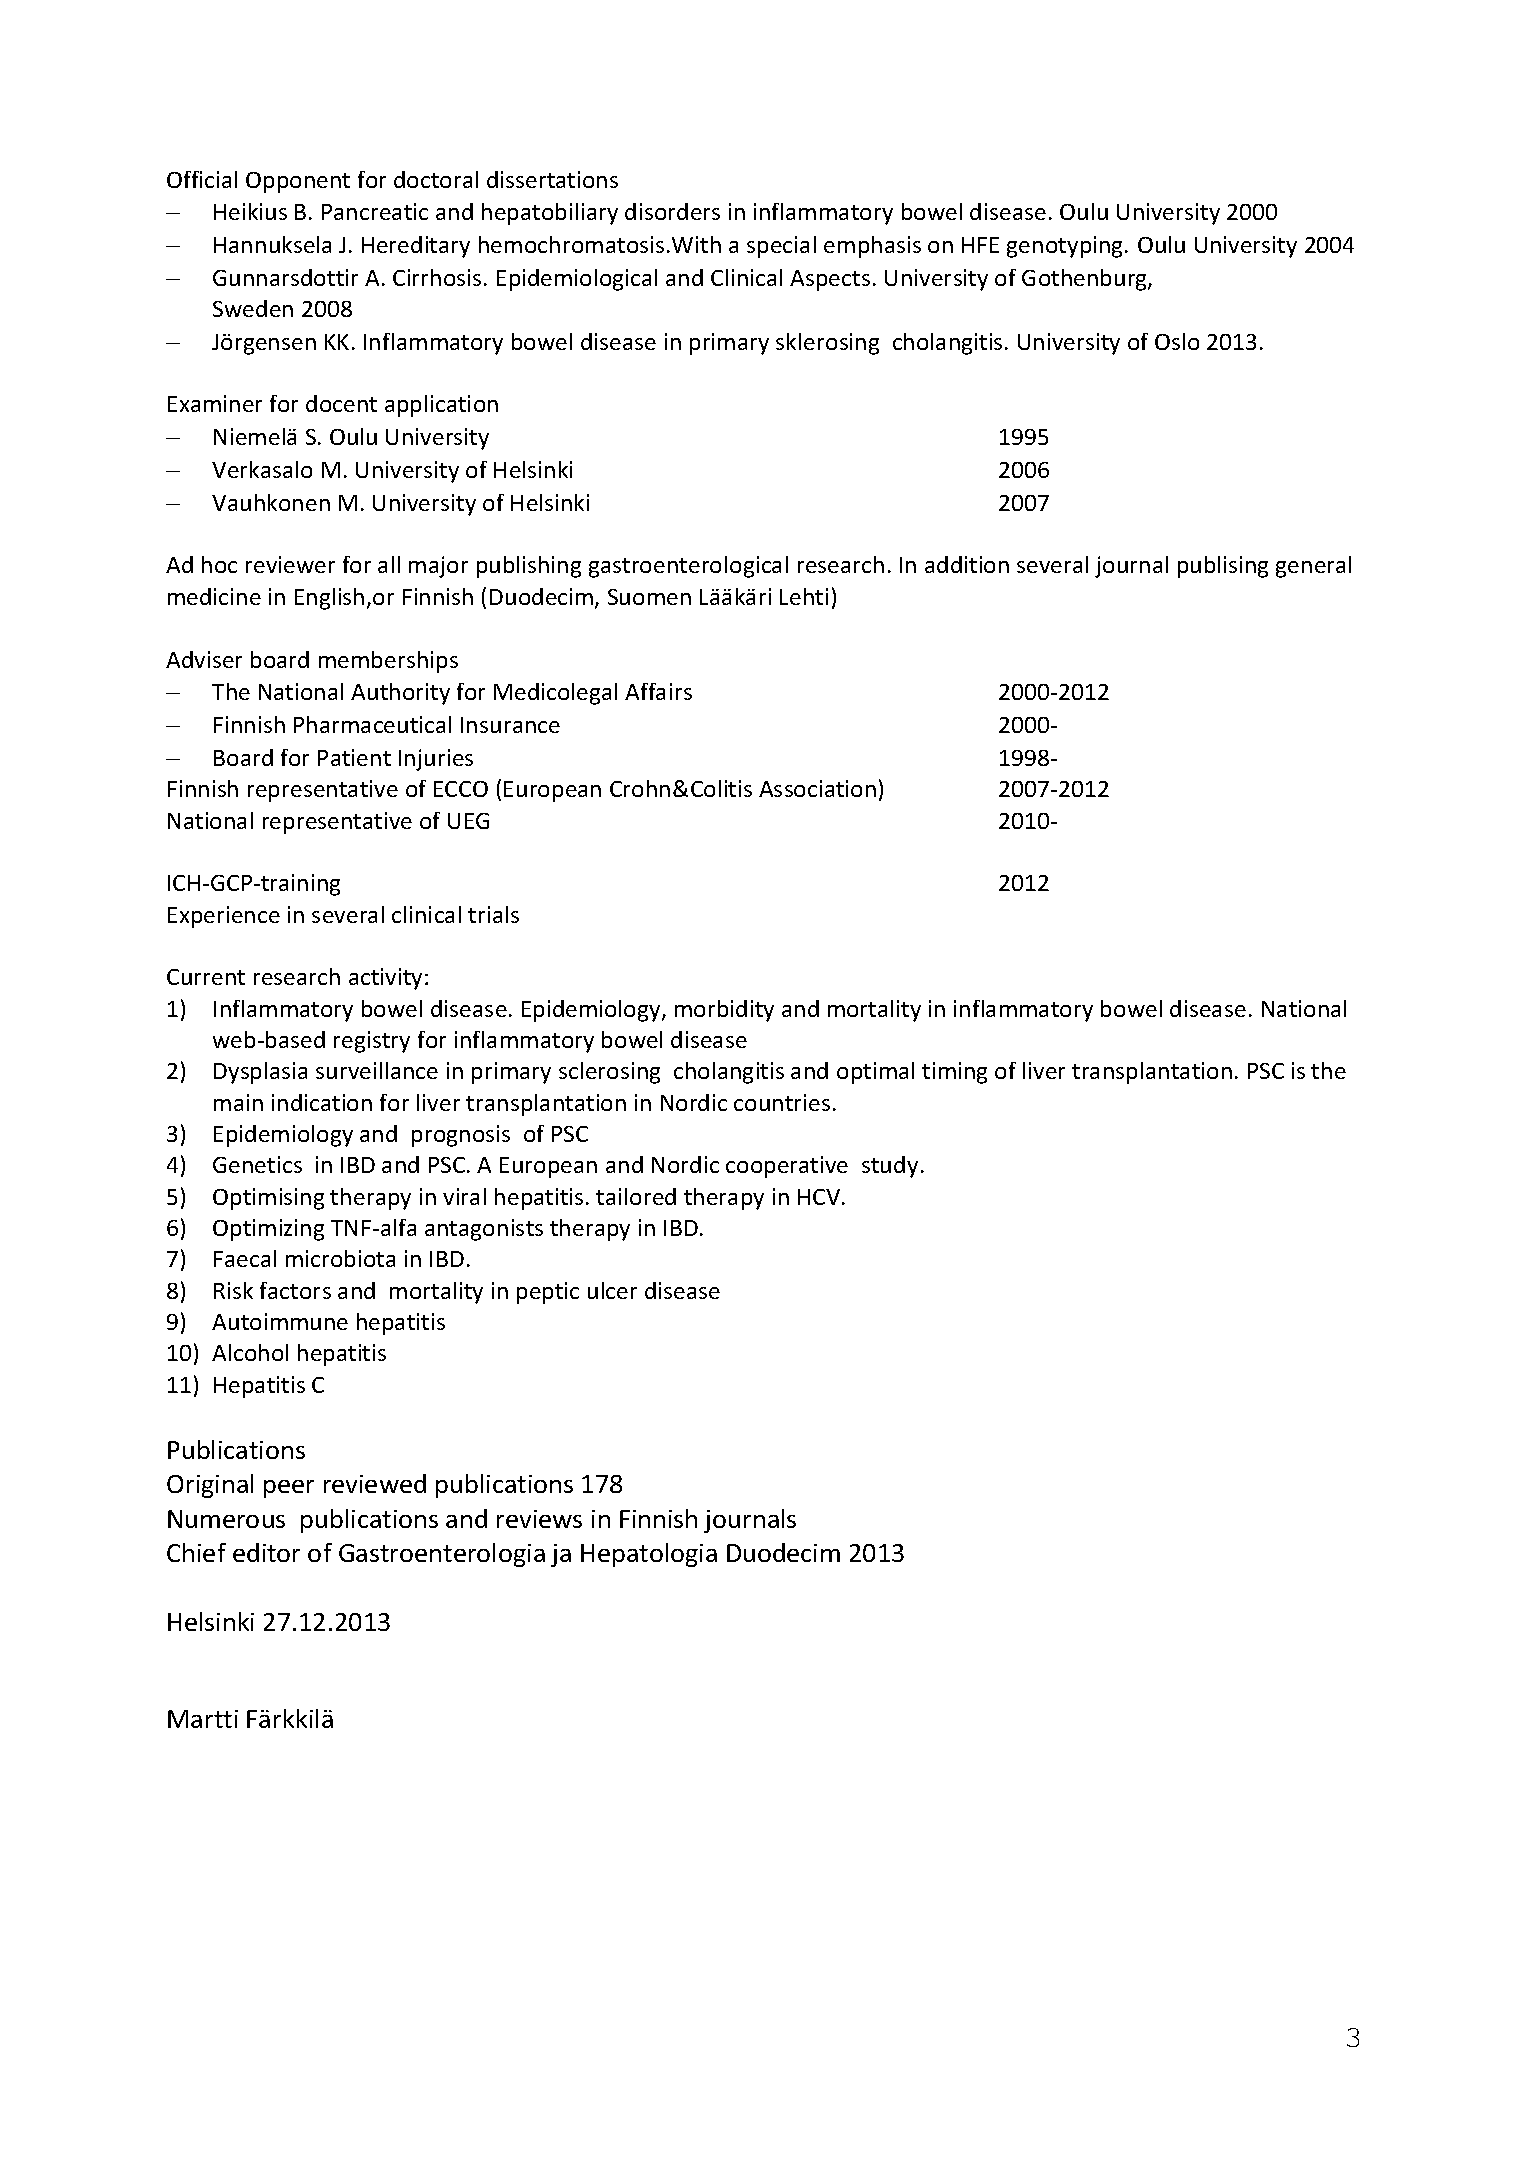 The height and width of the screenshot is (2162, 1529). Describe the element at coordinates (289, 1489) in the screenshot. I see `peer` at that location.
